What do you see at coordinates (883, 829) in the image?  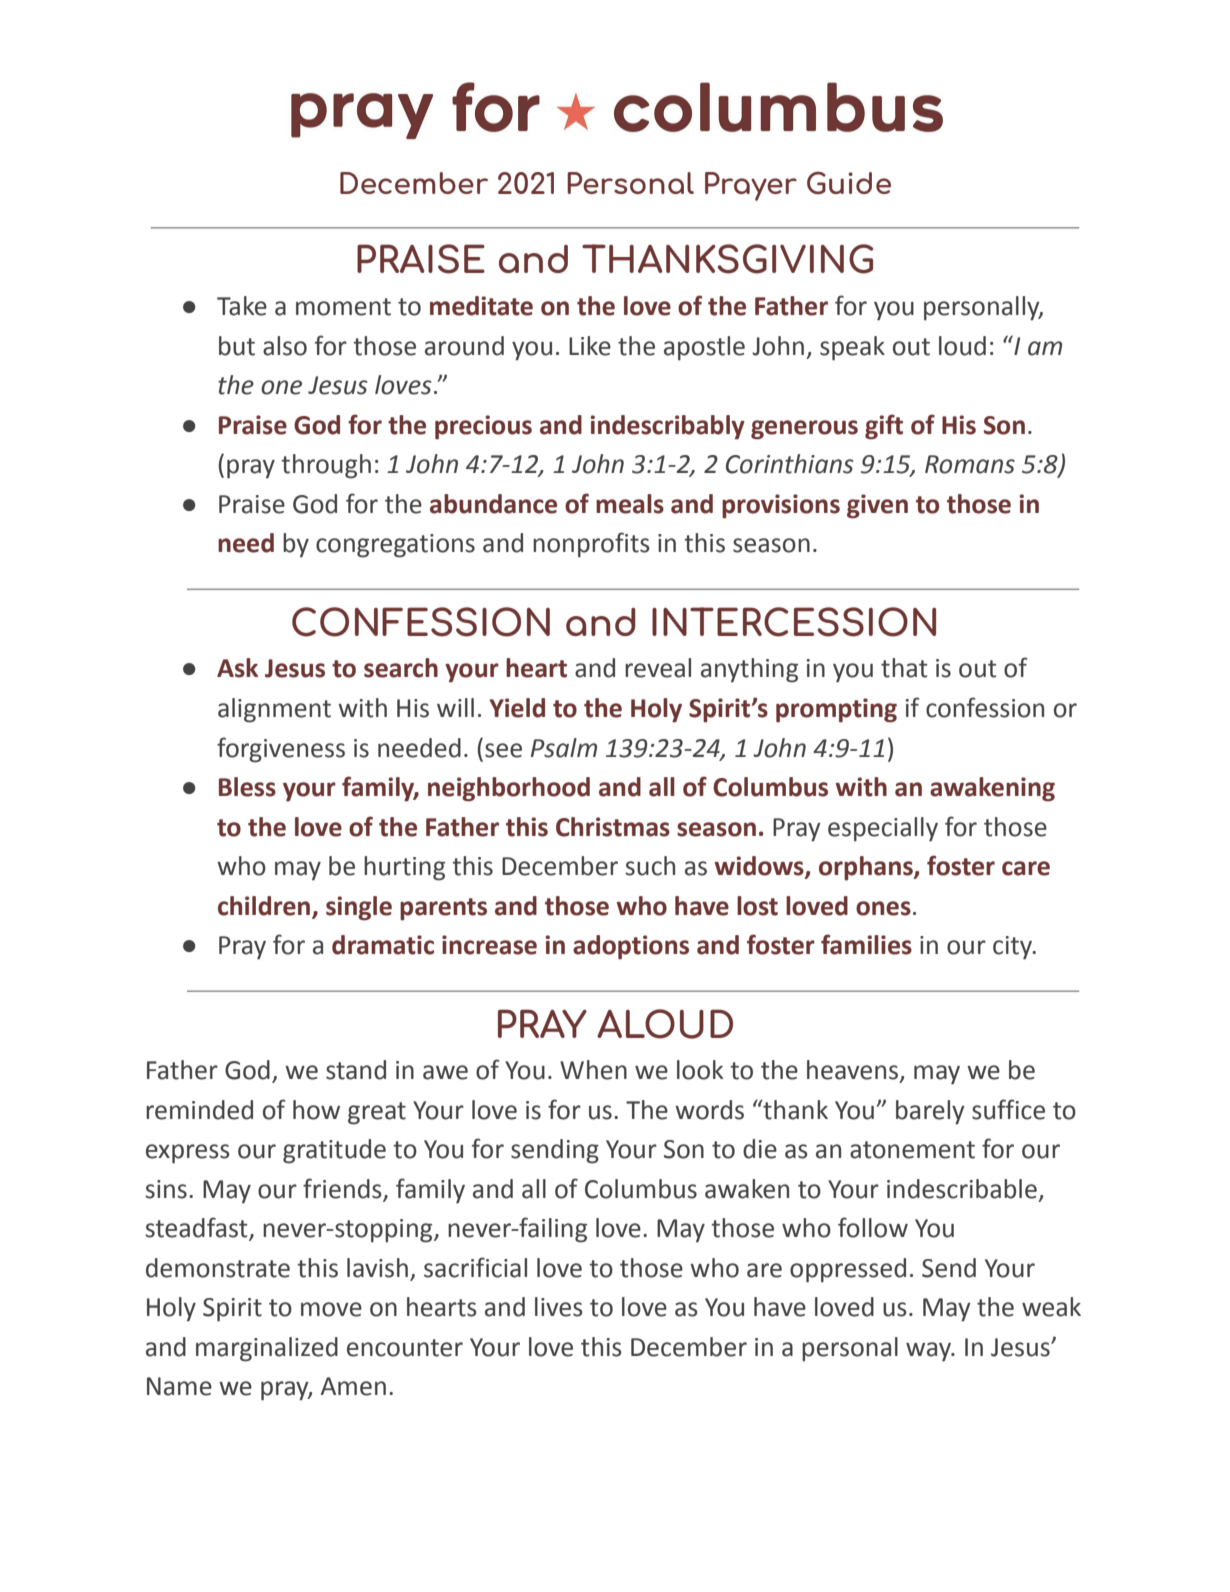 I see `especially` at bounding box center [883, 829].
